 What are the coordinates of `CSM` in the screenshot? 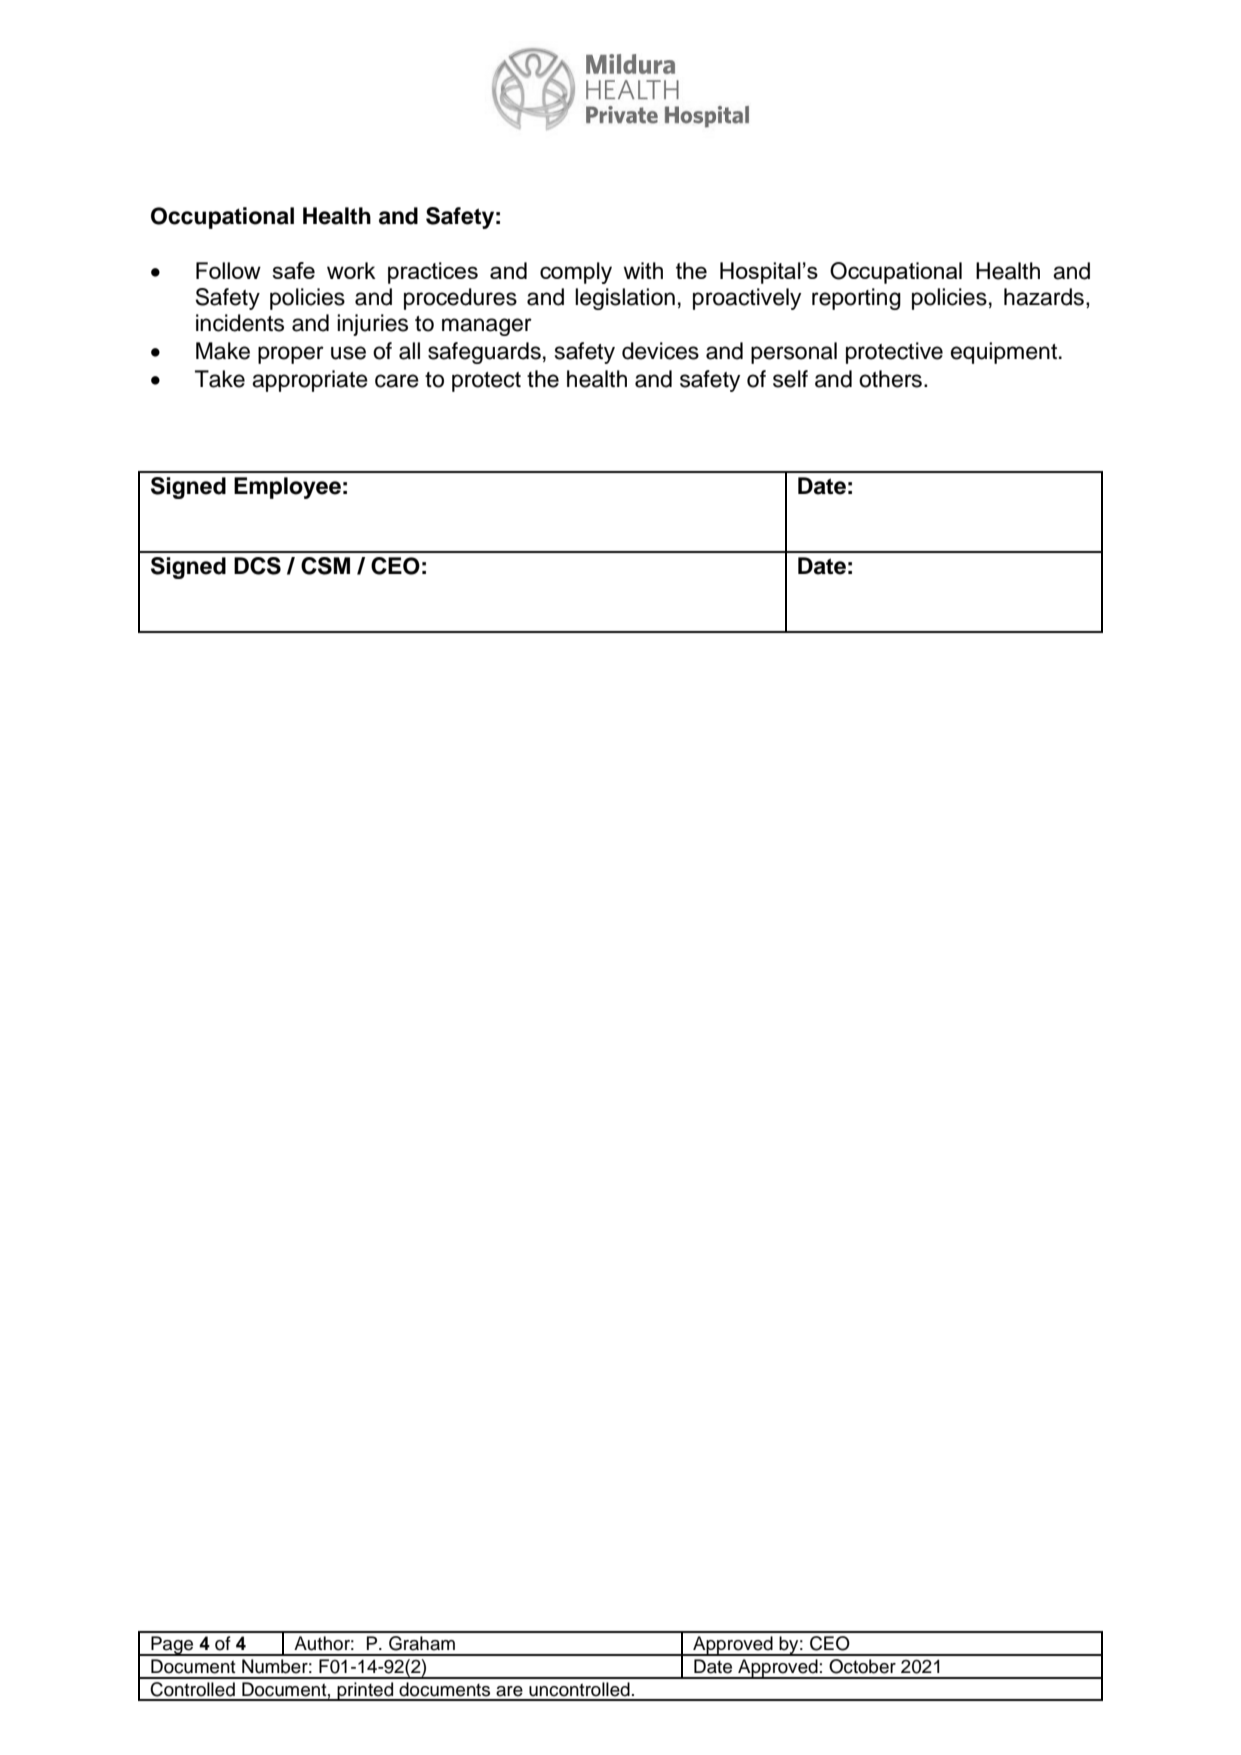 It's located at (325, 566).
